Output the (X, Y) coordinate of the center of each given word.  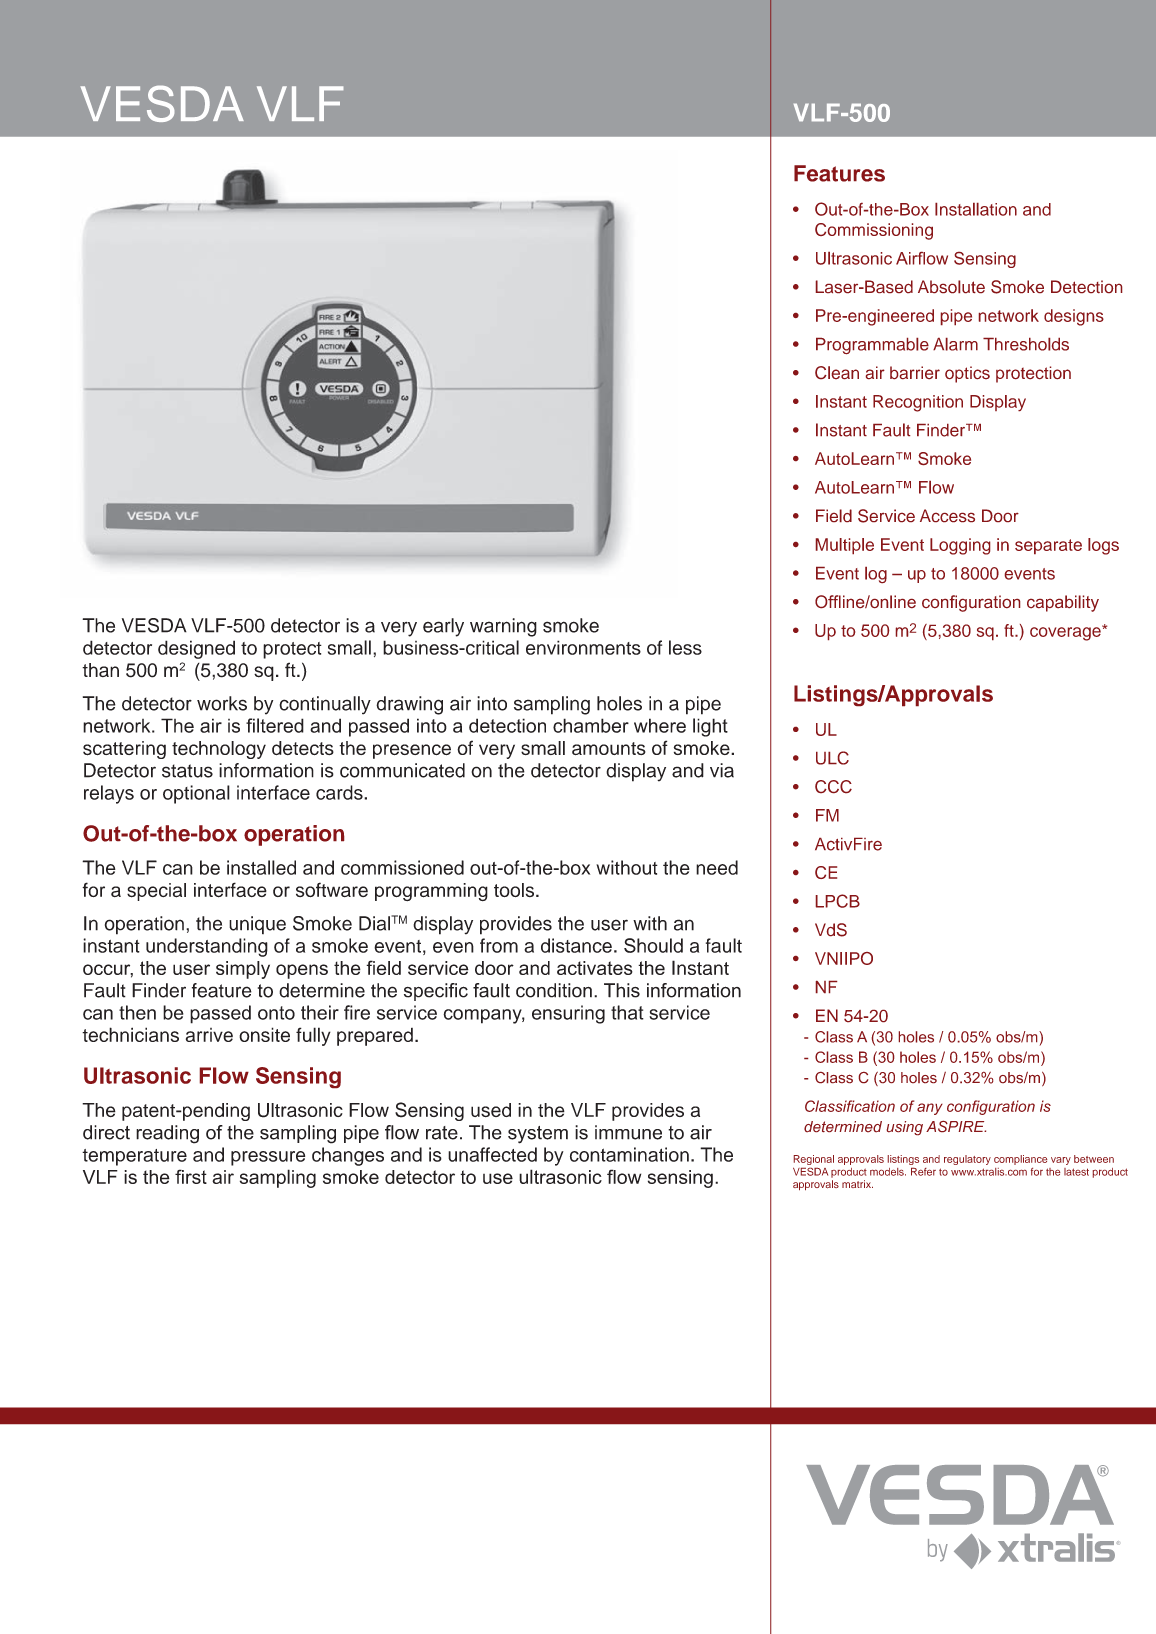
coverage (1066, 633)
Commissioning (874, 231)
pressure (268, 1158)
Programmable (872, 346)
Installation (976, 209)
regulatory (967, 1160)
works (222, 703)
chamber (591, 725)
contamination (629, 1154)
